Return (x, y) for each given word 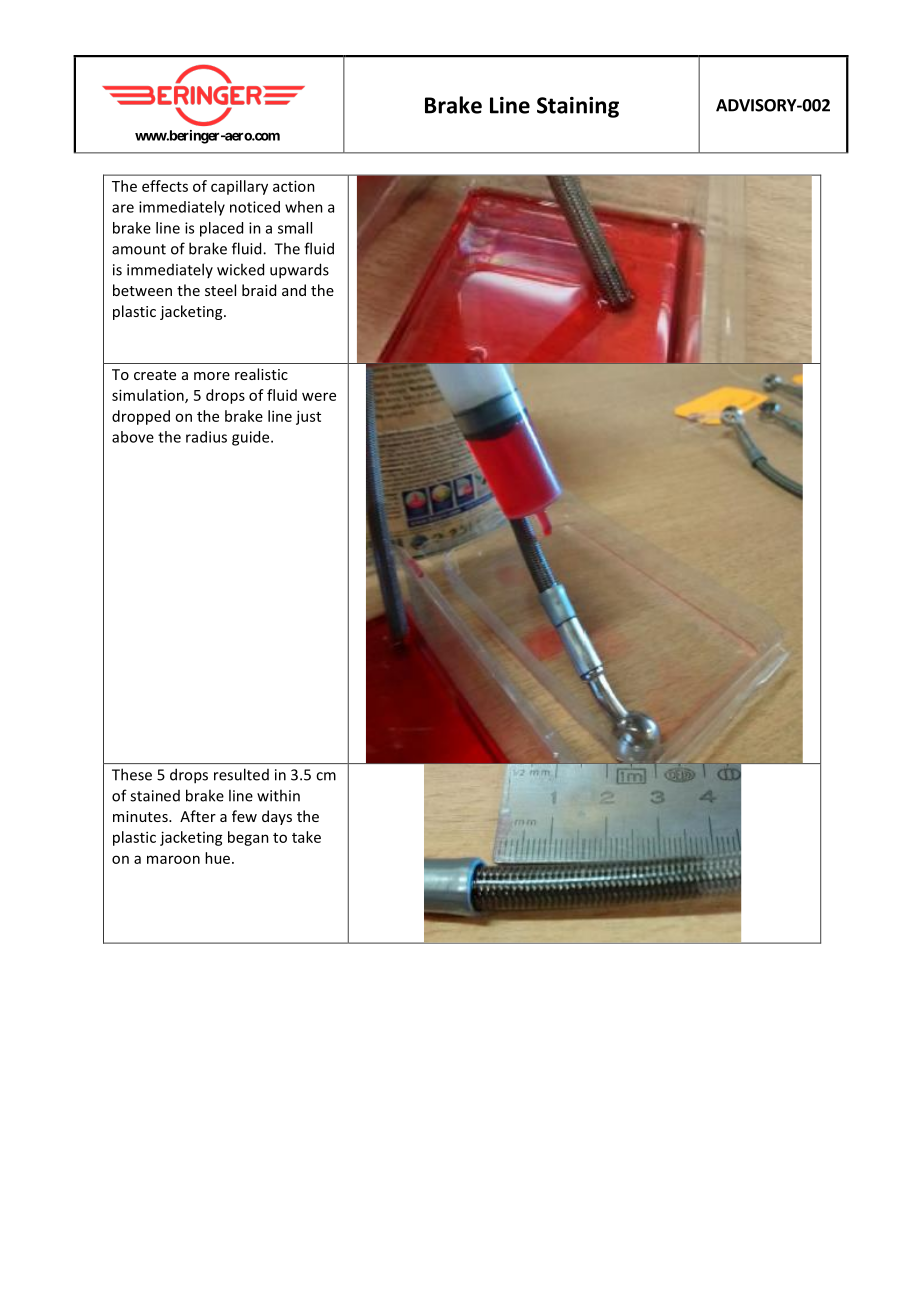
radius (206, 437)
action (294, 186)
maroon (173, 859)
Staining (578, 107)
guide (252, 438)
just (308, 417)
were (319, 396)
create (155, 375)
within (278, 795)
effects (165, 186)
